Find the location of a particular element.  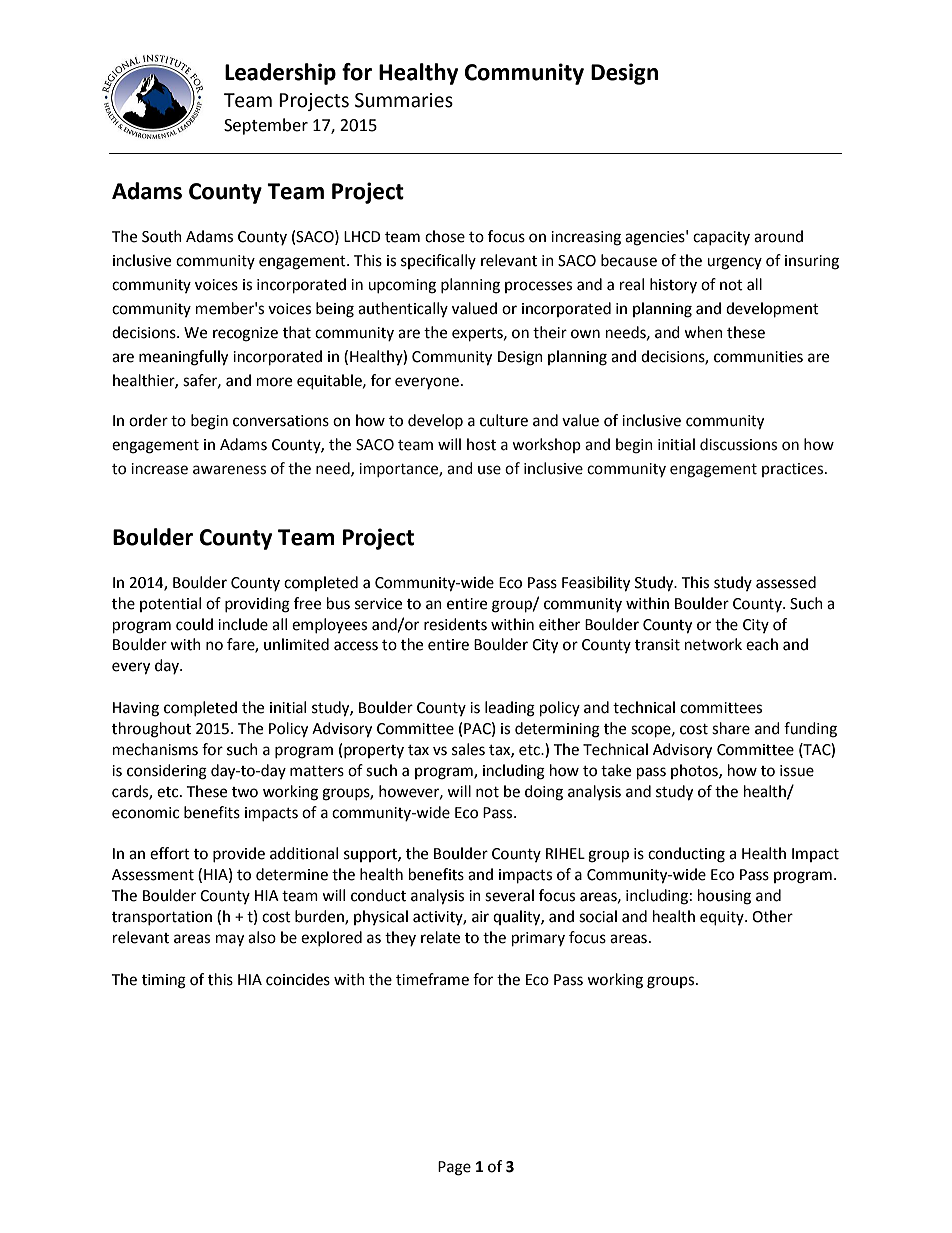

network is located at coordinates (713, 644).
